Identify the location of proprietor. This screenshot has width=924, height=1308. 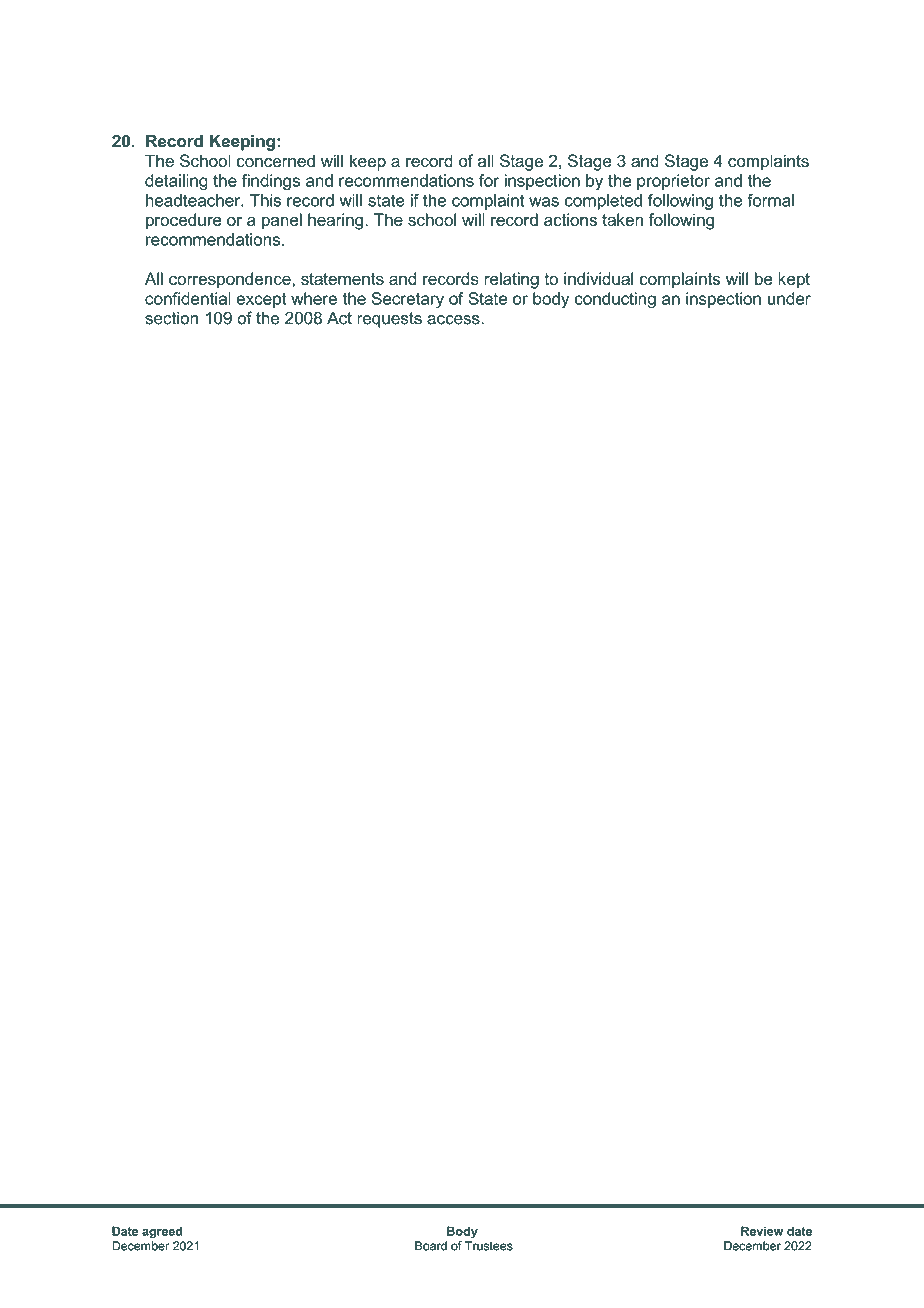
(673, 182).
